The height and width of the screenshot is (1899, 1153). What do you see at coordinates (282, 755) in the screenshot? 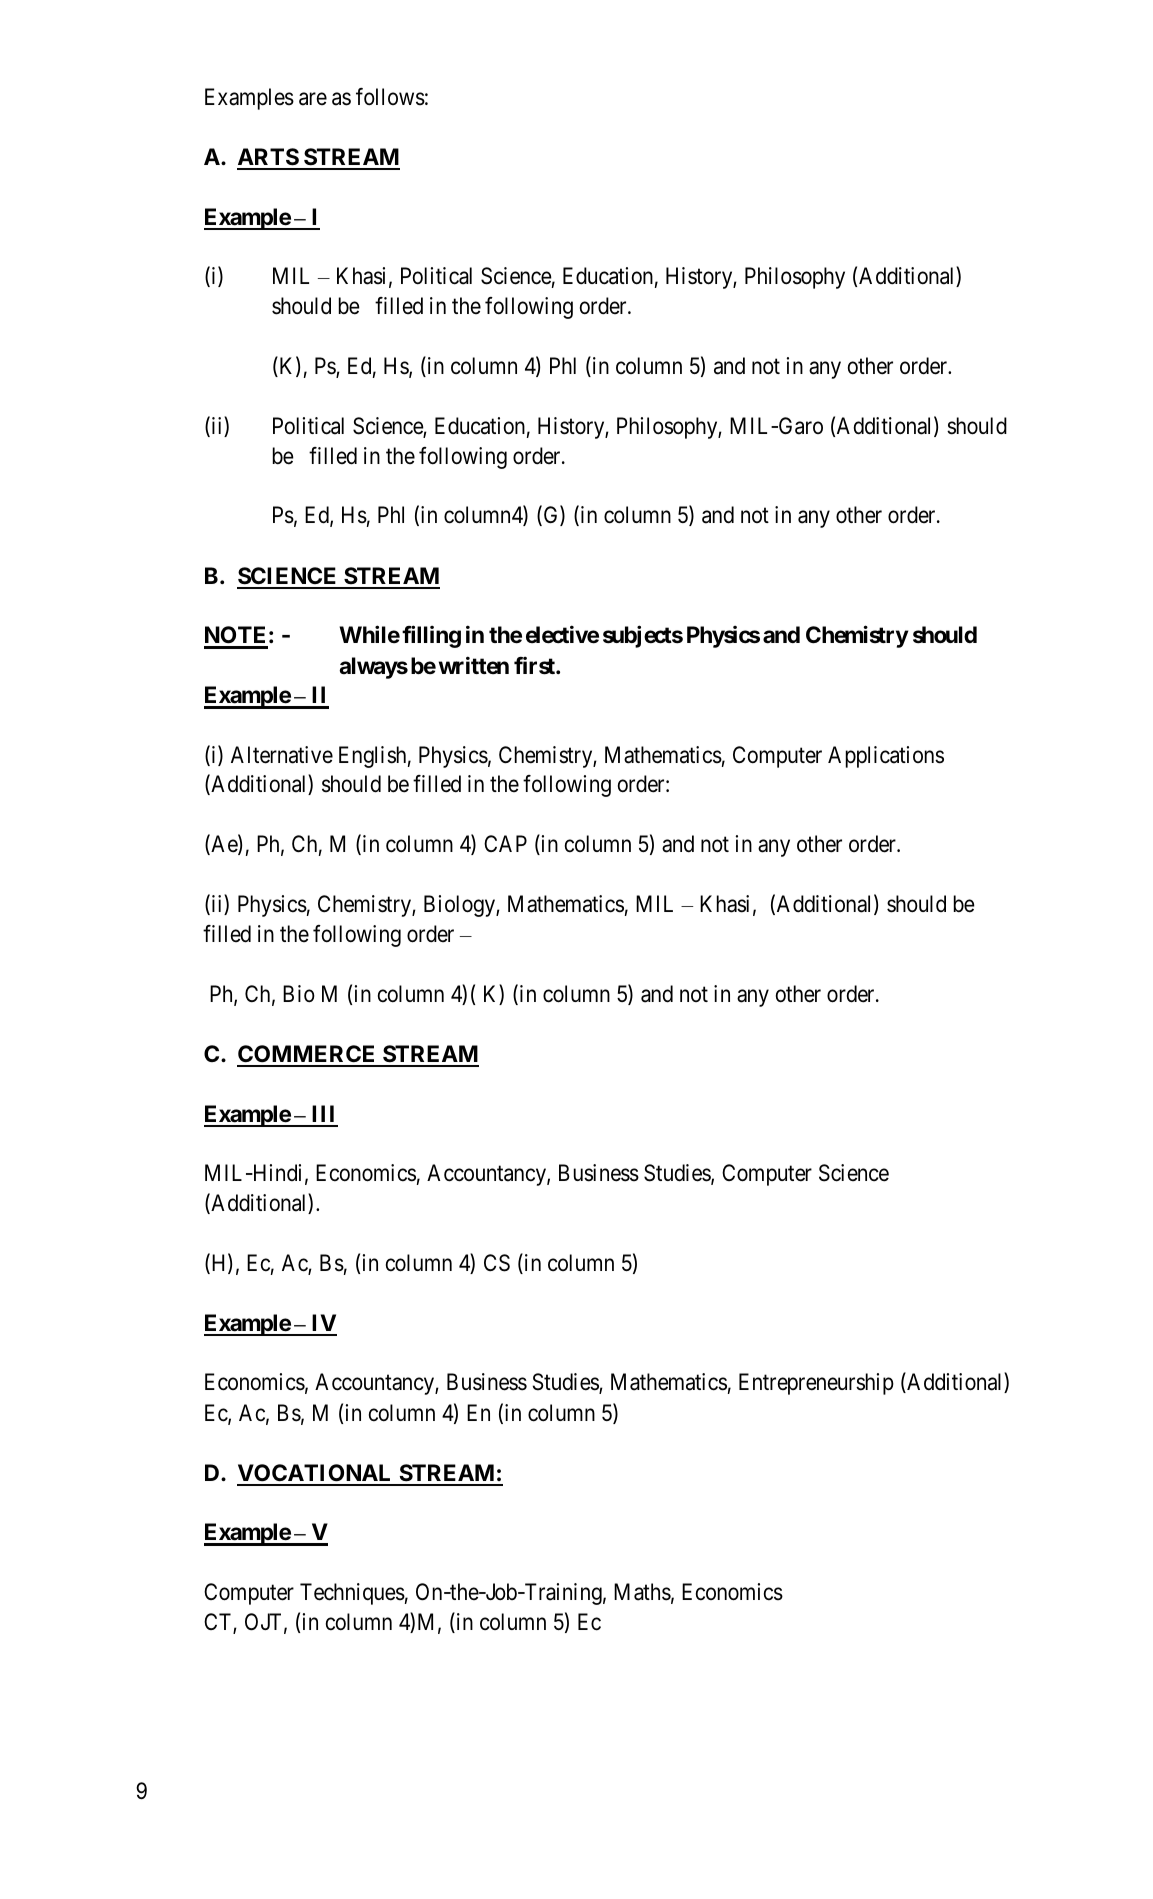
I see `Alternative` at bounding box center [282, 755].
